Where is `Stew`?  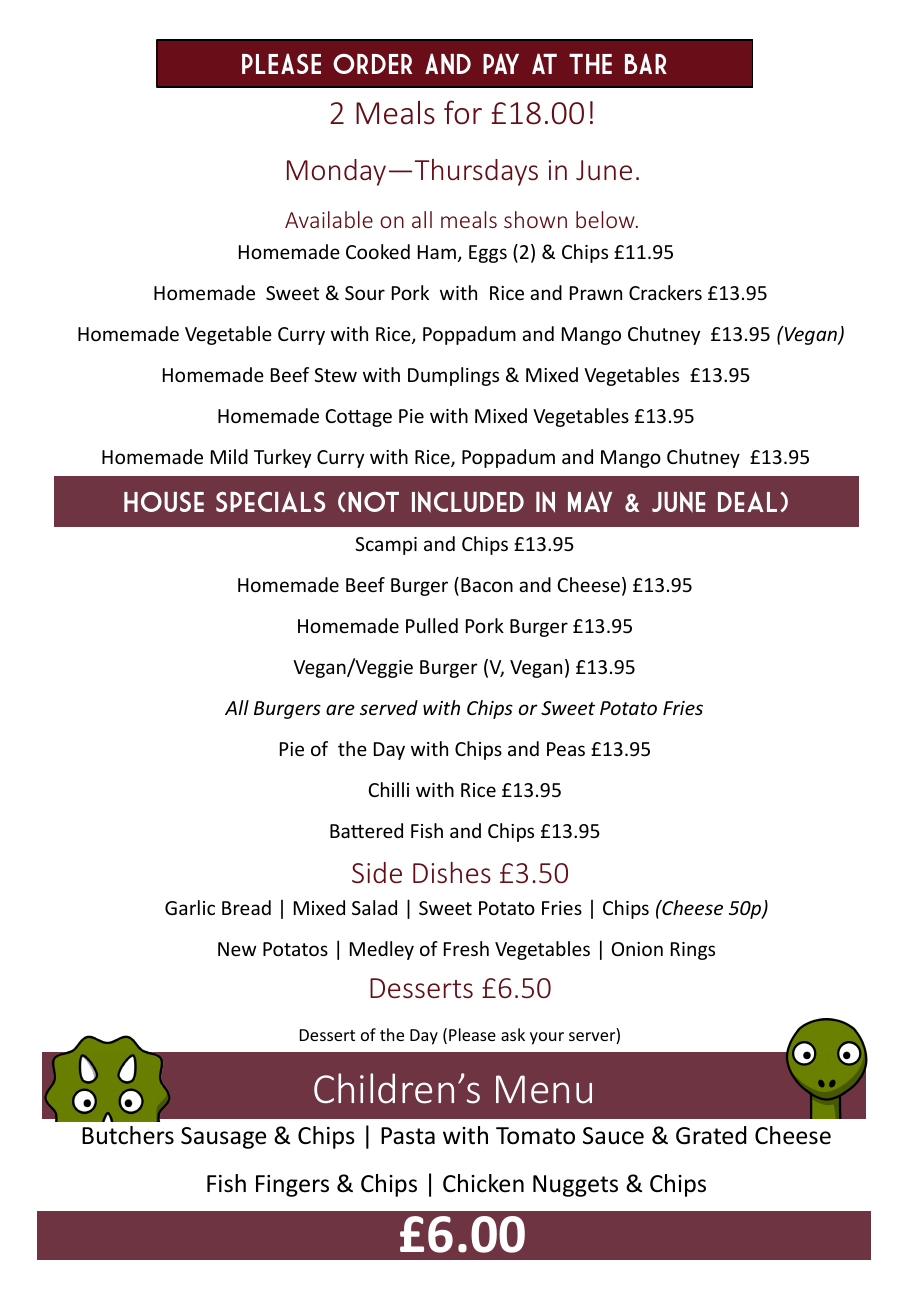
Stew is located at coordinates (335, 375).
